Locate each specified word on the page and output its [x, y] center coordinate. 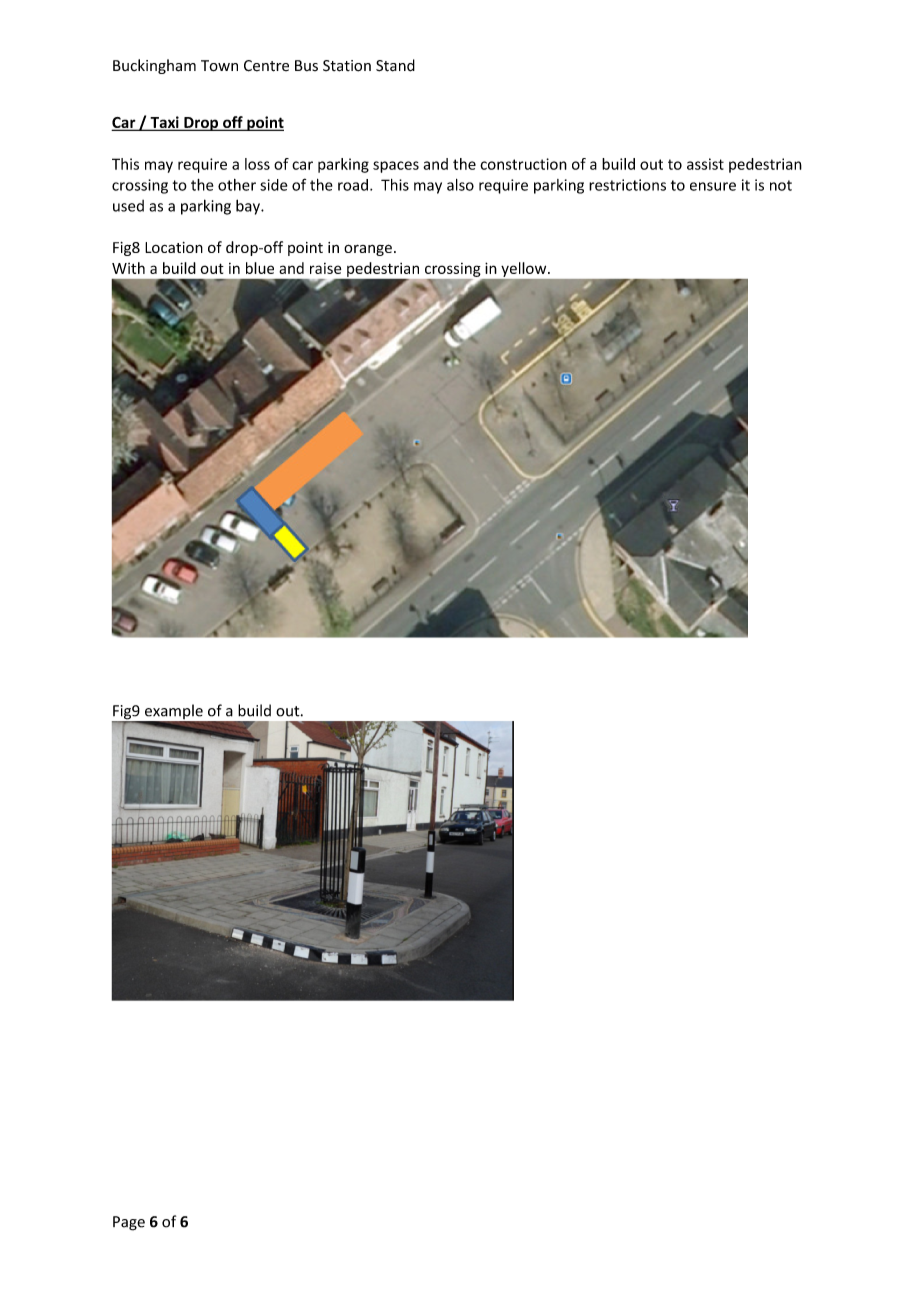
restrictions [627, 185]
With [128, 268]
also [460, 185]
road [353, 185]
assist [705, 164]
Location [174, 247]
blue [260, 268]
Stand [395, 65]
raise [325, 268]
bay [249, 207]
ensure [713, 186]
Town [219, 66]
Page [129, 1223]
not [781, 185]
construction [523, 164]
